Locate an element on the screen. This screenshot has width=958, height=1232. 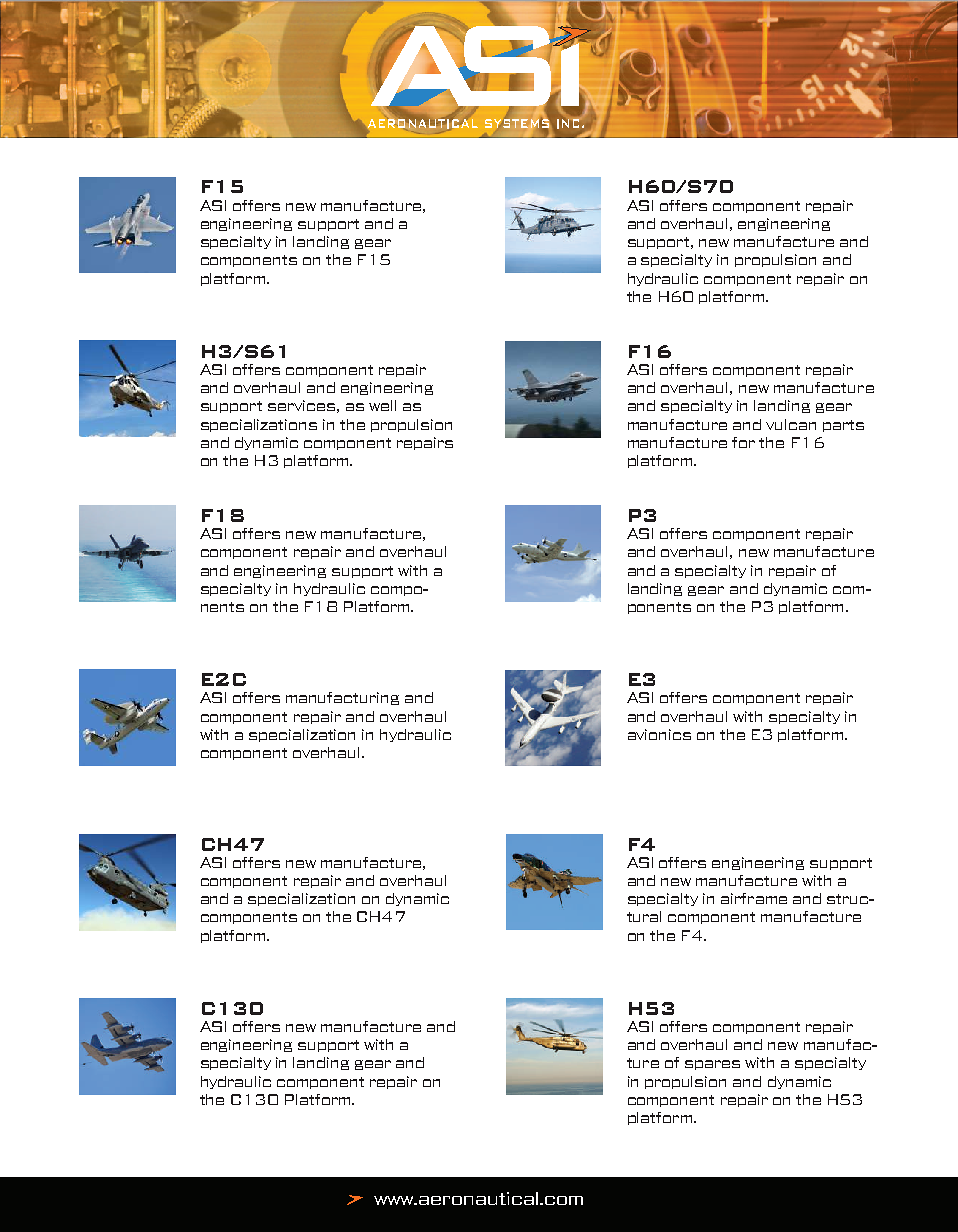
spares is located at coordinates (712, 1065).
